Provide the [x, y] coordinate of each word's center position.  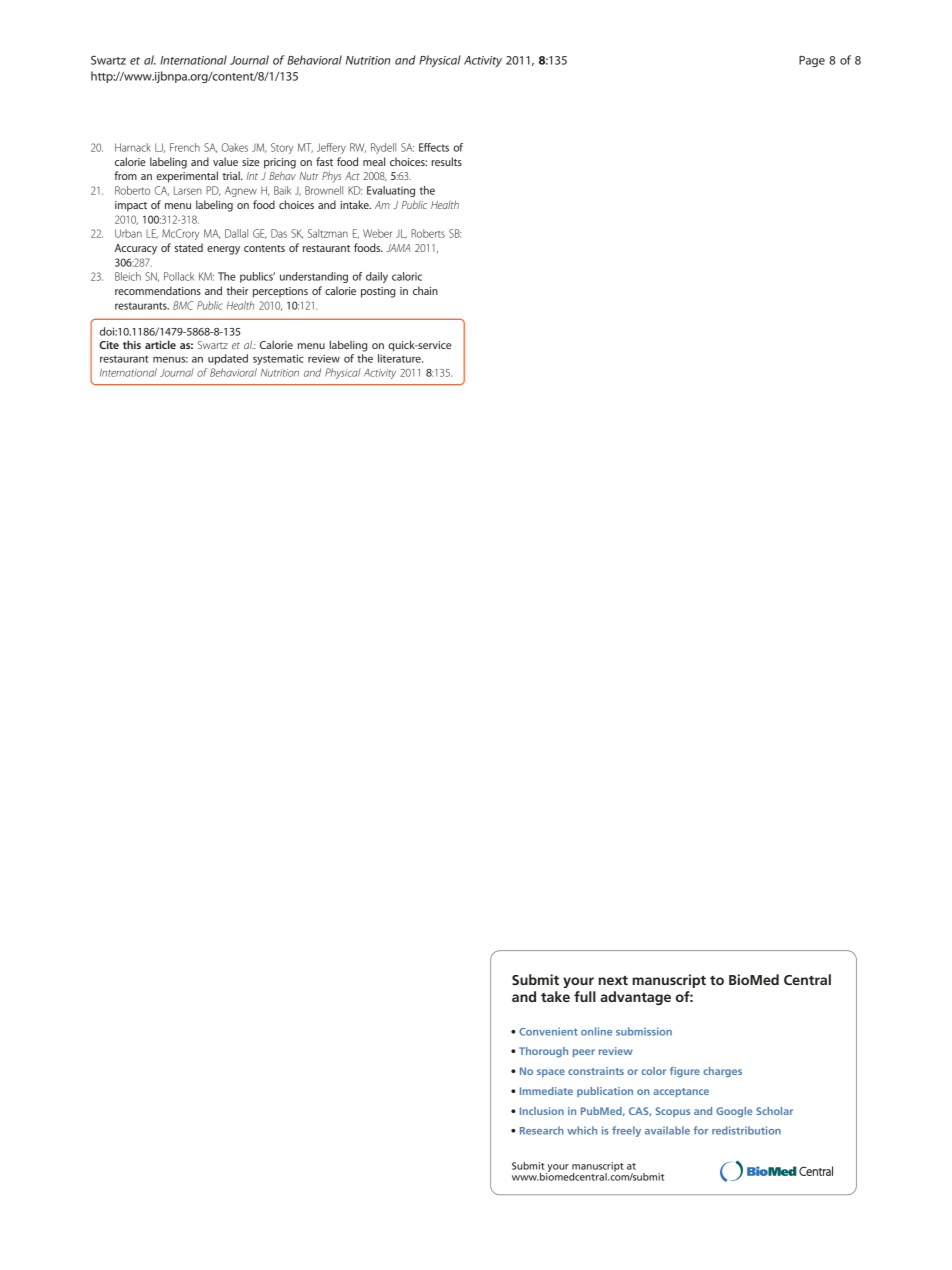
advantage [635, 998]
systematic [278, 359]
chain [425, 290]
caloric [407, 276]
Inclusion [542, 1111]
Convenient [548, 1031]
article [160, 344]
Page [812, 61]
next [613, 980]
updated [228, 359]
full [585, 996]
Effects [434, 147]
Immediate [546, 1091]
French [185, 147]
